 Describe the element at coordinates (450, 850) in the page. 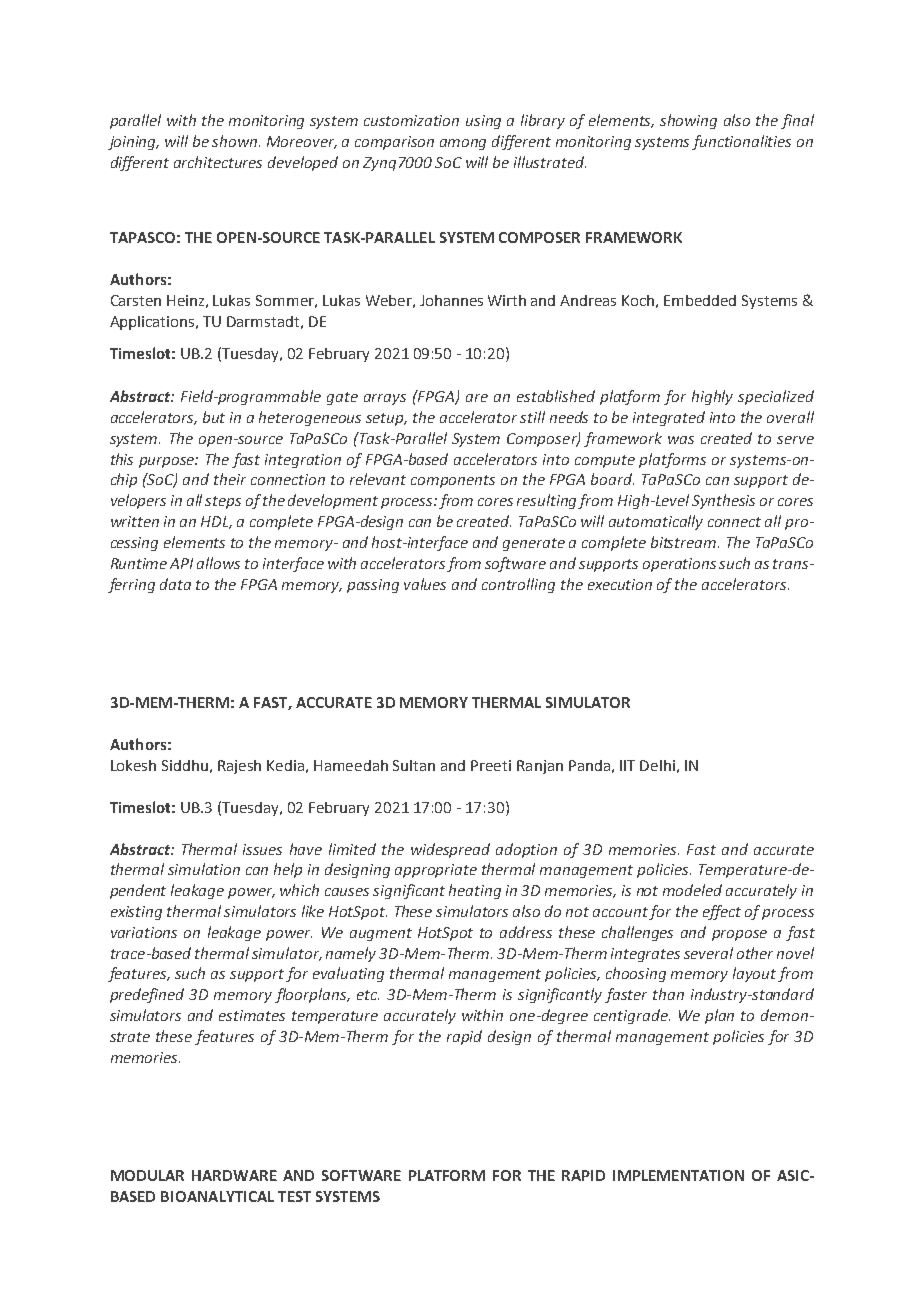

I see `widespread` at that location.
